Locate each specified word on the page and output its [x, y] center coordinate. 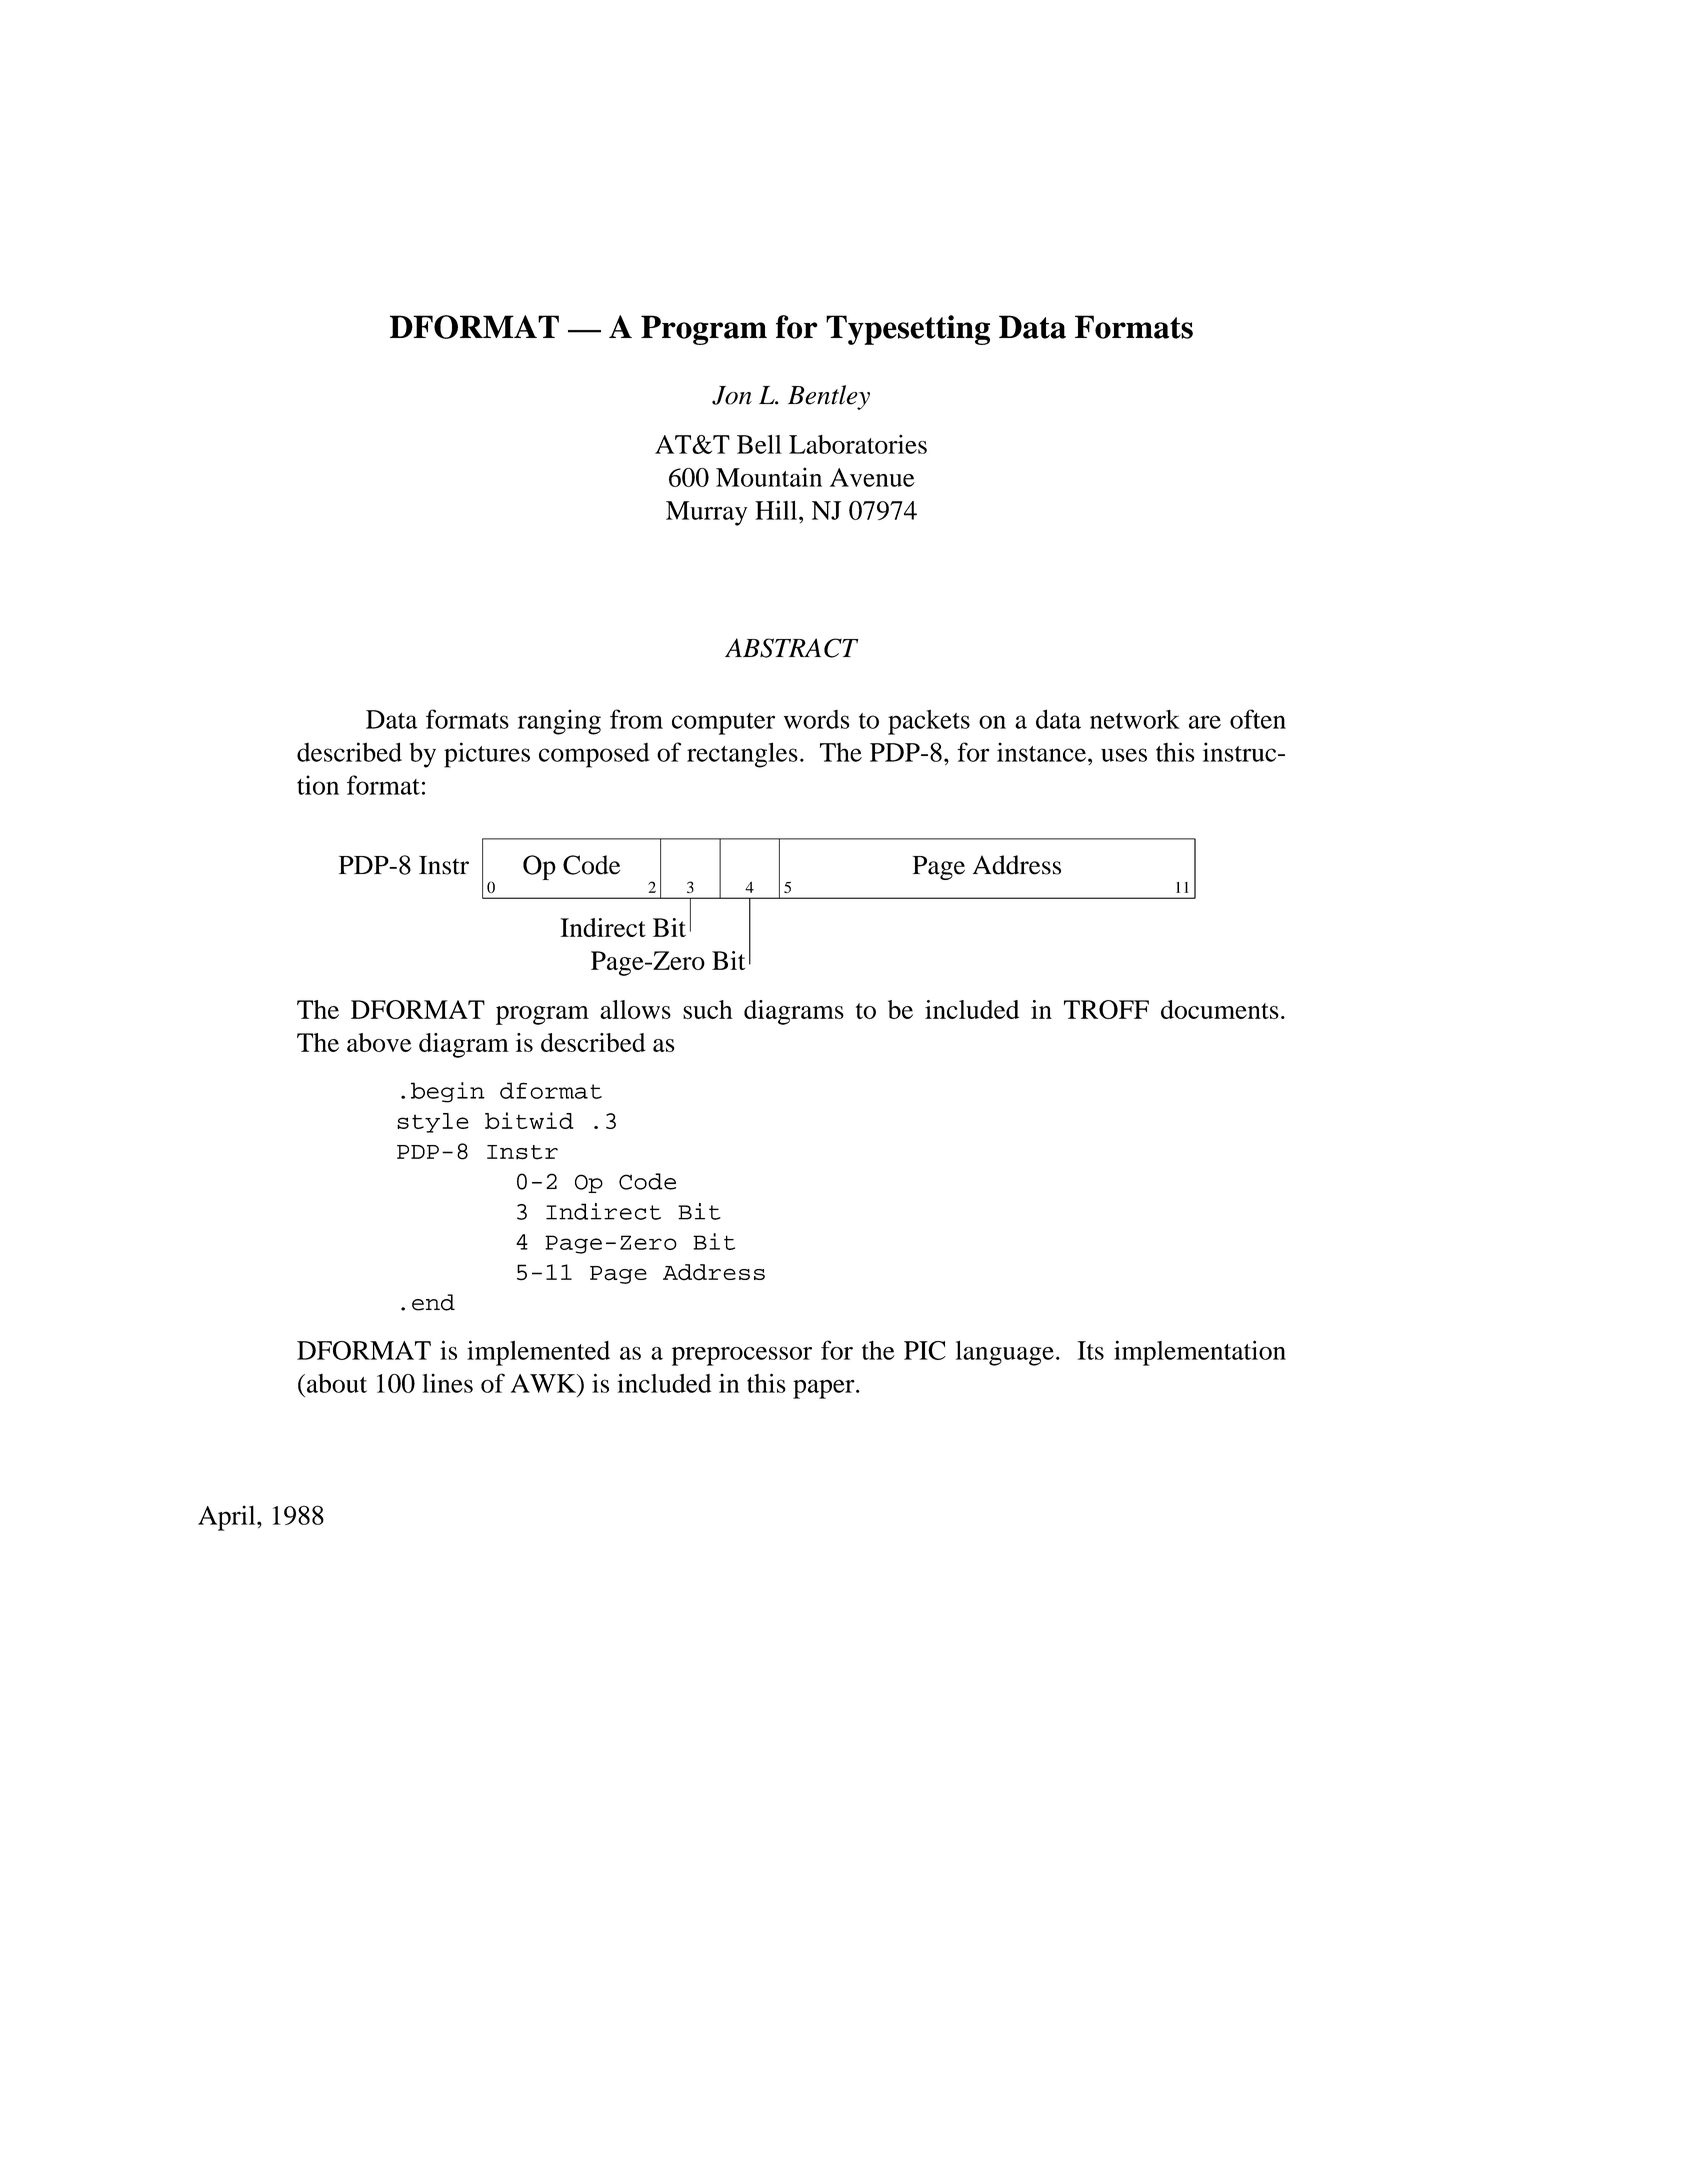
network [1135, 719]
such [708, 1009]
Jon [732, 395]
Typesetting [908, 330]
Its [1090, 1350]
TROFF [1106, 1009]
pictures [487, 755]
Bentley [829, 397]
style [433, 1123]
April [228, 1518]
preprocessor [742, 1356]
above [379, 1042]
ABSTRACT [792, 648]
